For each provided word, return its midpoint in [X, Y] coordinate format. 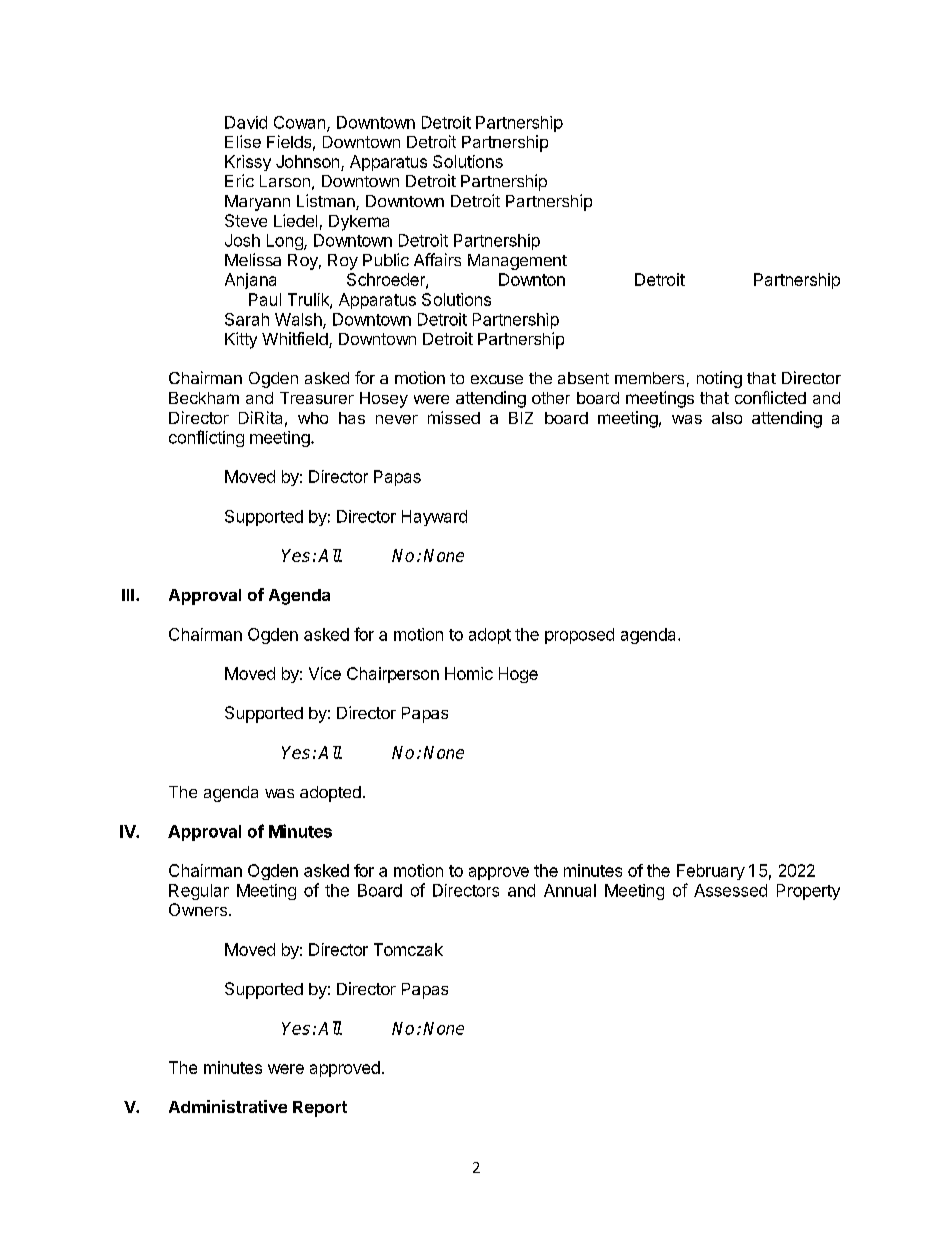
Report [320, 1109]
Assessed [730, 890]
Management [517, 262]
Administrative [228, 1106]
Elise [243, 141]
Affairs [437, 259]
